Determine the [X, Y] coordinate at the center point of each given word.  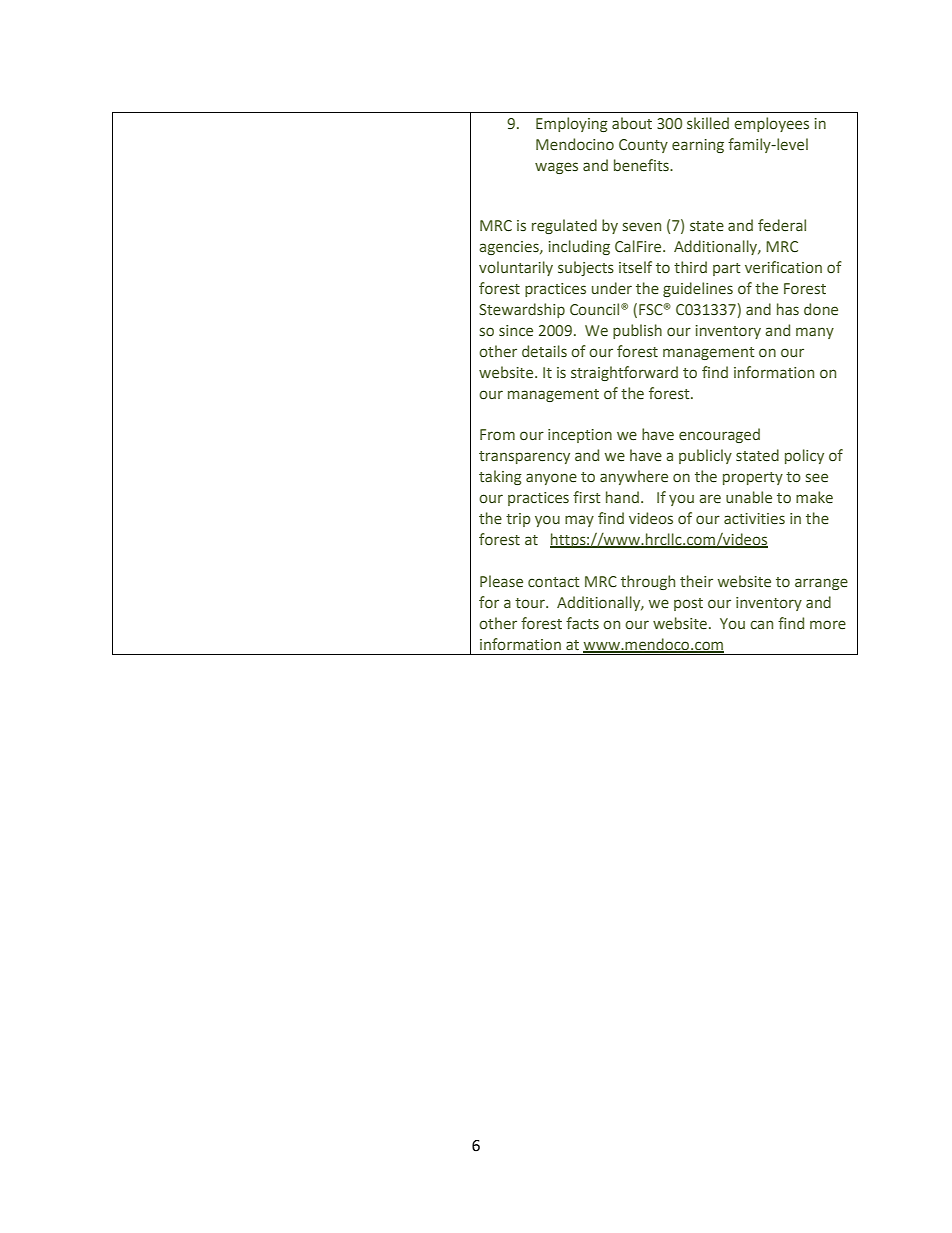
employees [771, 124]
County [643, 146]
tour [531, 603]
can [761, 624]
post [688, 604]
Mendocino [575, 144]
